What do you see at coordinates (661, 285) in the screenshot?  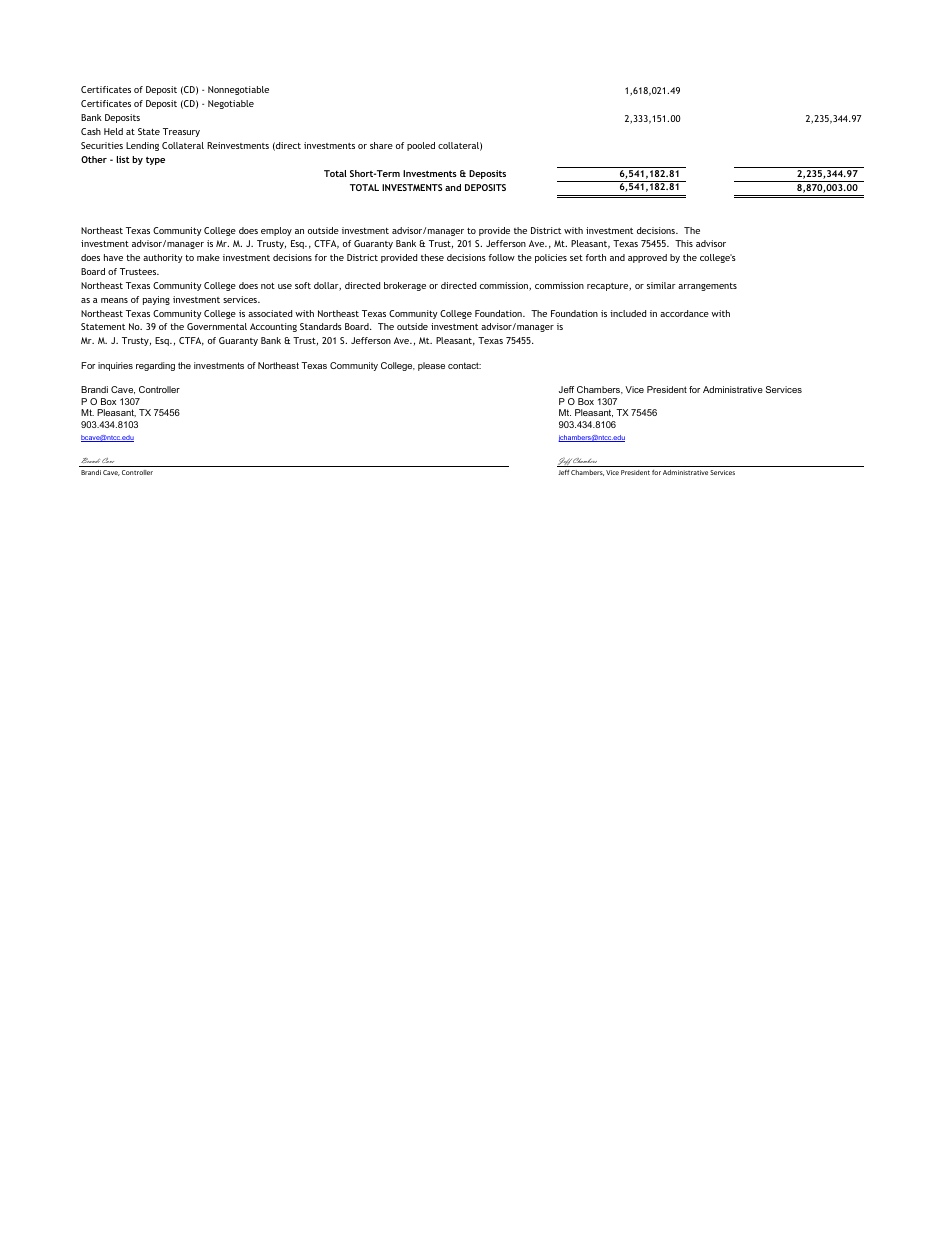 I see `similar` at bounding box center [661, 285].
